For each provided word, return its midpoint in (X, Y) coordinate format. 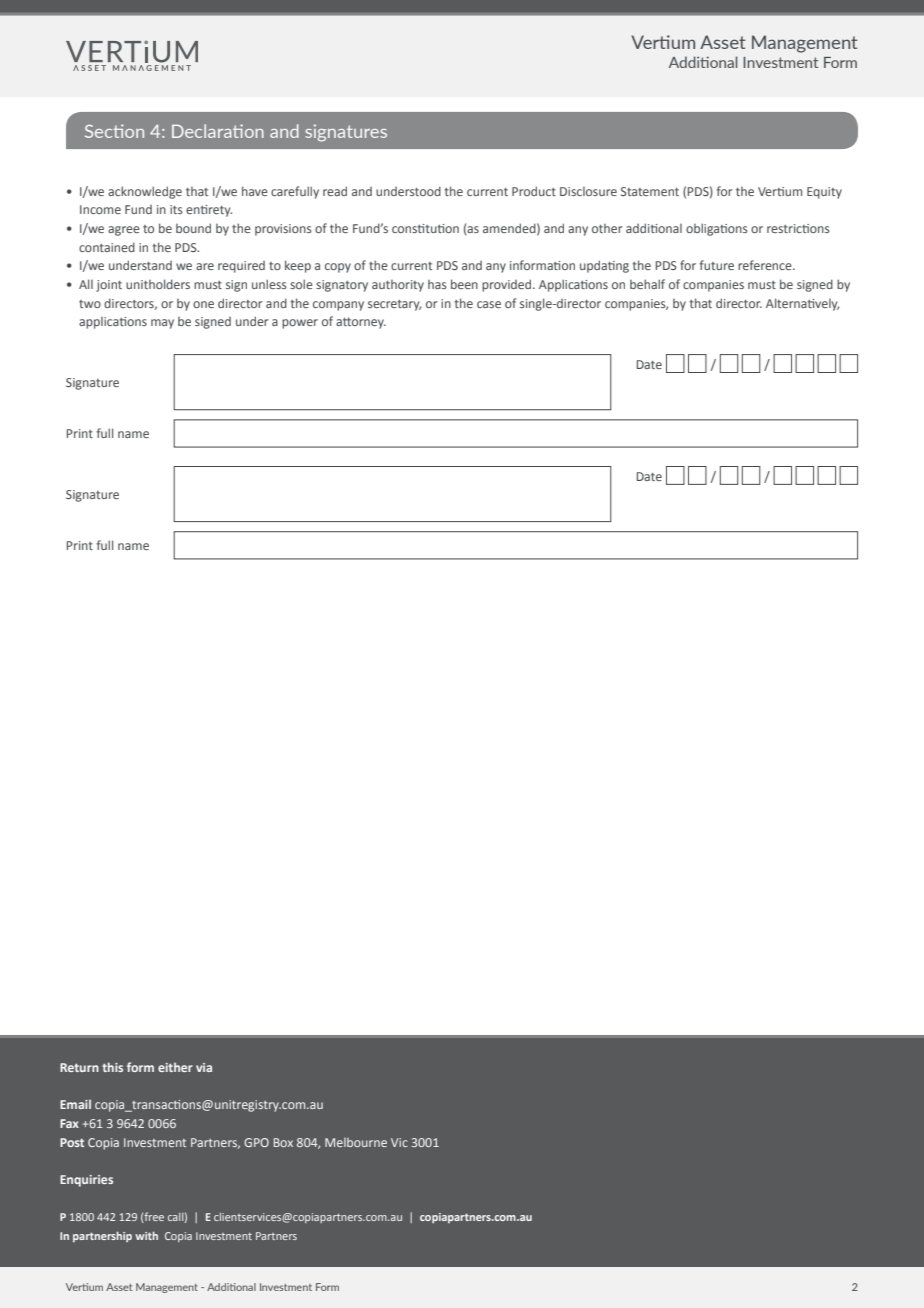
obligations (717, 229)
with (146, 1235)
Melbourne (356, 1142)
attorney (361, 323)
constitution (425, 228)
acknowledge (145, 192)
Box (283, 1142)
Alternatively (802, 304)
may (162, 324)
